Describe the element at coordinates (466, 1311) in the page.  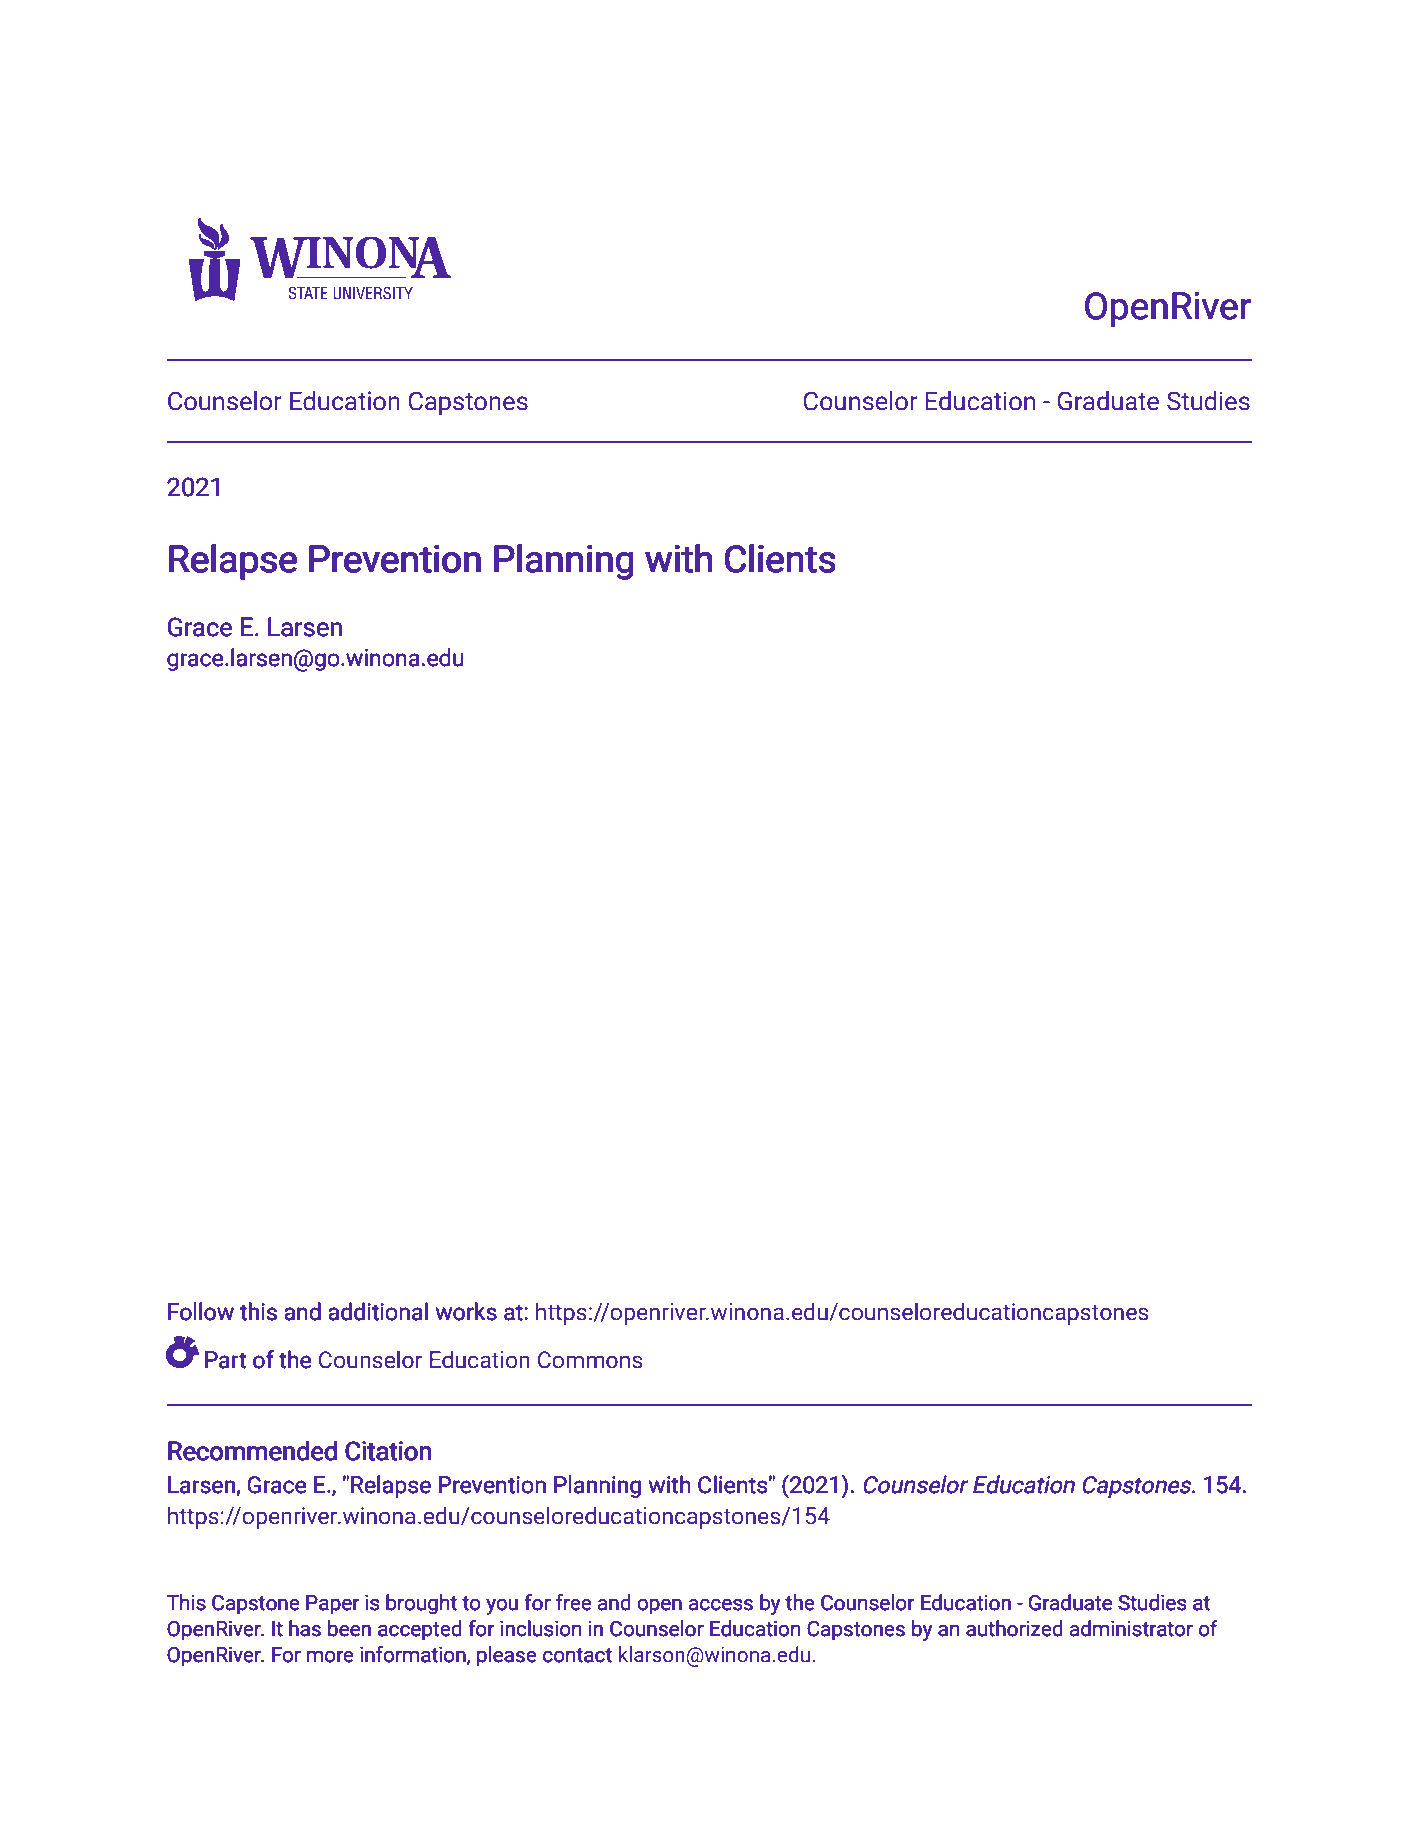
I see `works` at that location.
